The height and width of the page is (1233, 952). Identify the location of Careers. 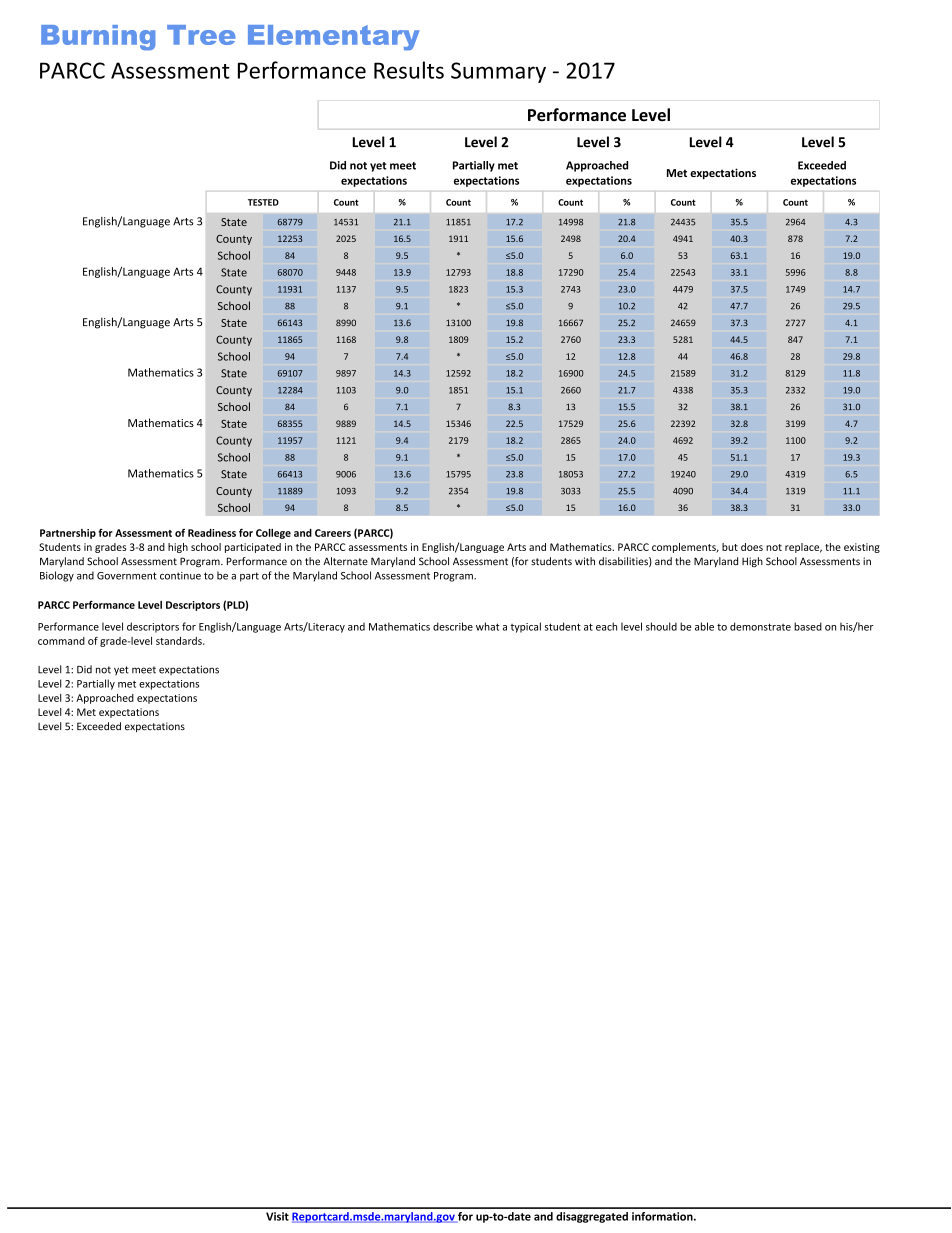
(333, 533).
